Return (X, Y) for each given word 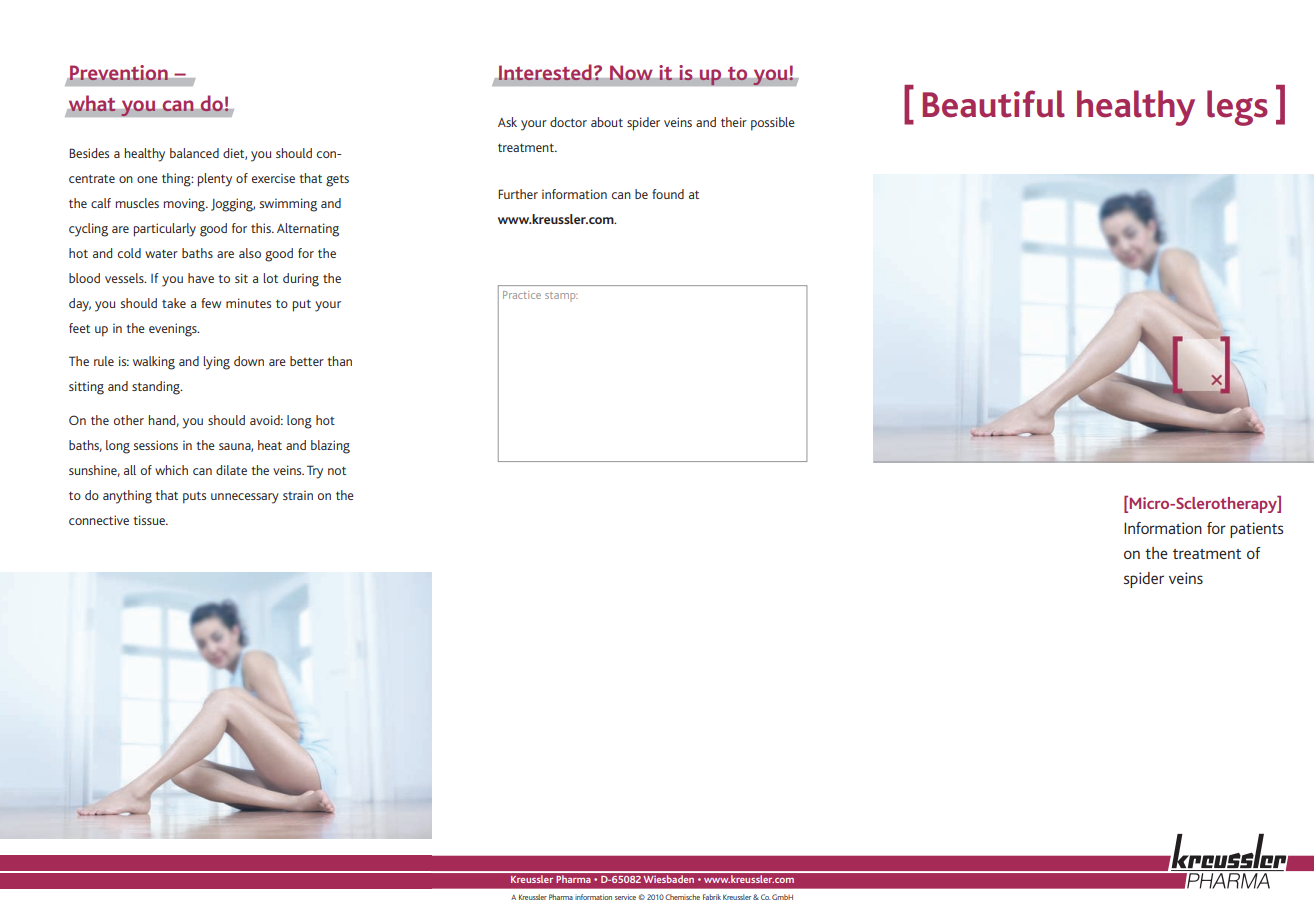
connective (99, 520)
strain (298, 495)
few (211, 303)
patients (1256, 530)
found (668, 194)
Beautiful (994, 104)
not (337, 470)
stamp (561, 297)
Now (631, 73)
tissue (150, 520)
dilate (231, 470)
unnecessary (245, 498)
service (625, 897)
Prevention (119, 73)
